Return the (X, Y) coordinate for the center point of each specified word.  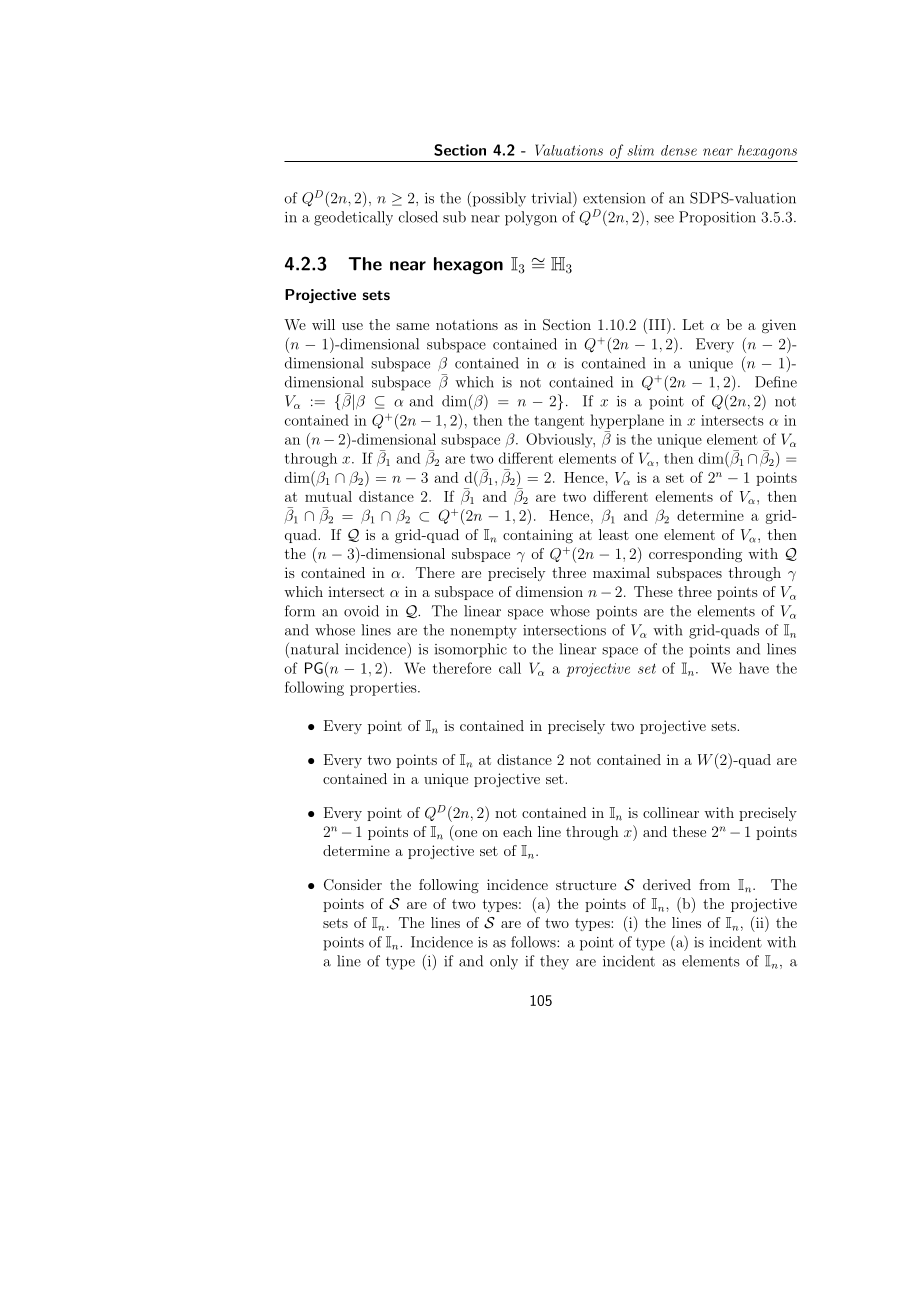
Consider (353, 885)
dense (679, 150)
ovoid (361, 611)
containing (538, 536)
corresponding (695, 555)
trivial (553, 197)
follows (534, 942)
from (714, 884)
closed (418, 217)
